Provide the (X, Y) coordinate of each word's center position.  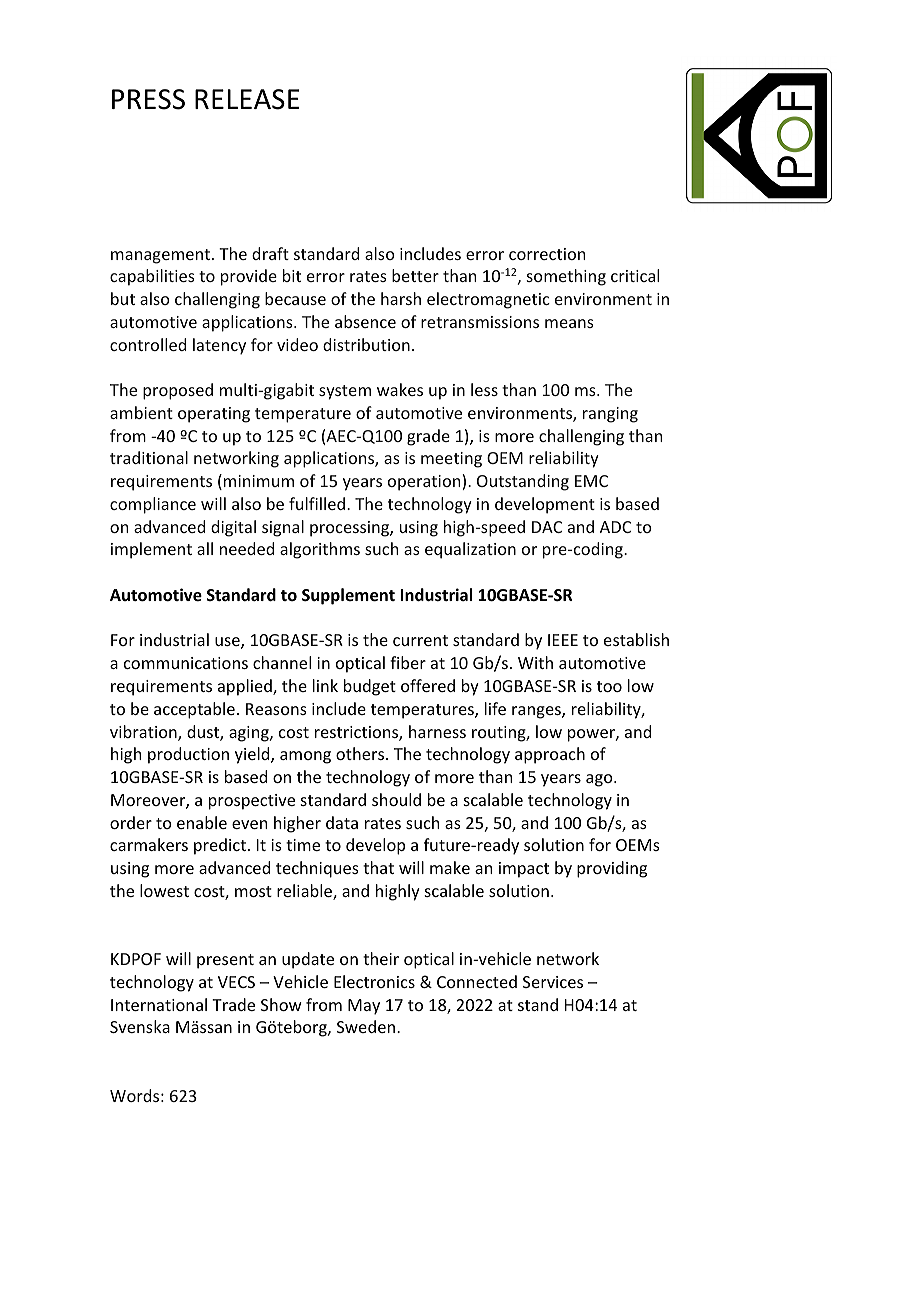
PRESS (148, 99)
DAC (547, 527)
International (159, 1004)
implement (151, 550)
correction (547, 254)
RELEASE (247, 99)
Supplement (348, 596)
